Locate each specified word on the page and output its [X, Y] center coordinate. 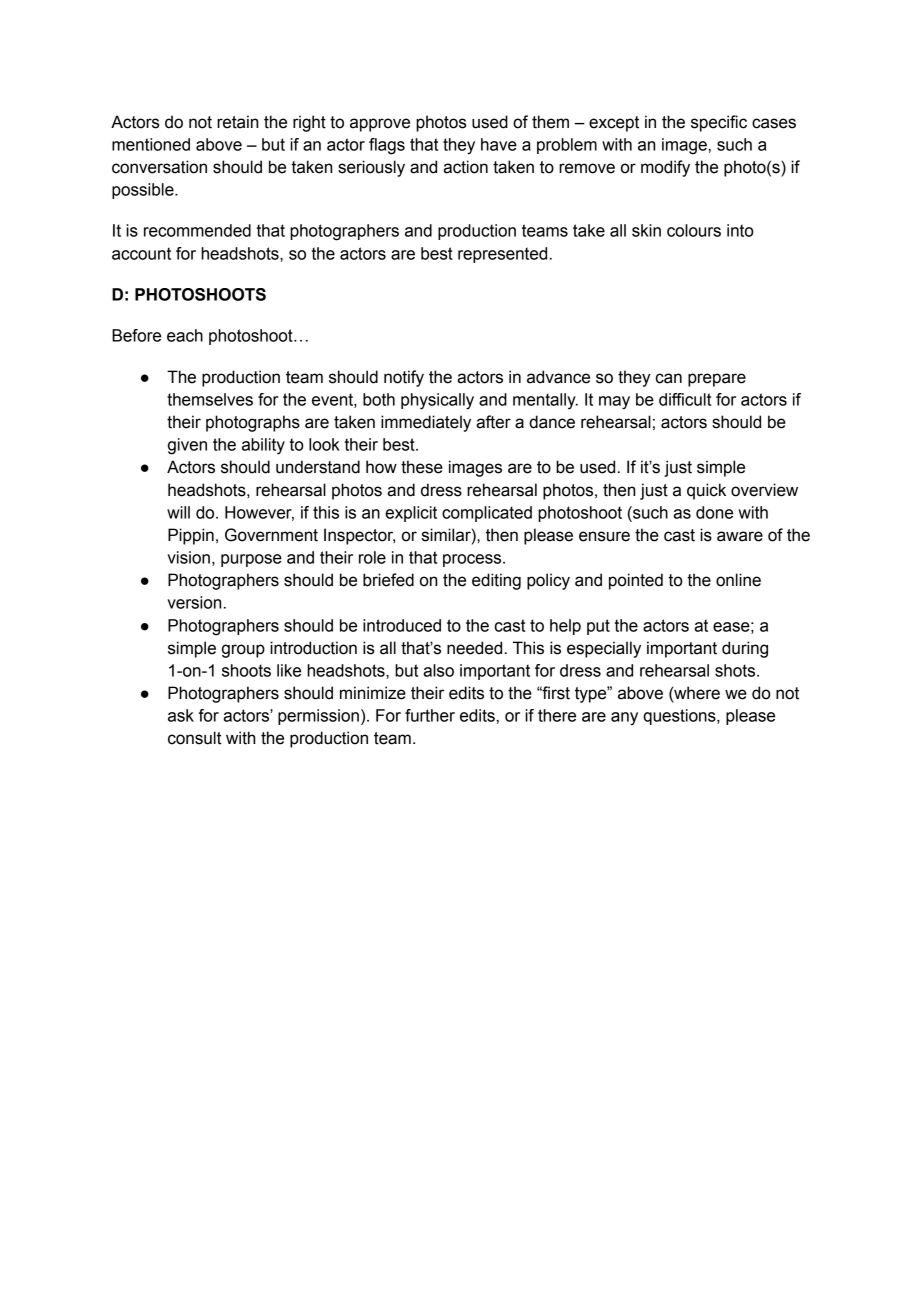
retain [237, 122]
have [499, 144]
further [430, 715]
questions [680, 717]
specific [719, 123]
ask [181, 715]
